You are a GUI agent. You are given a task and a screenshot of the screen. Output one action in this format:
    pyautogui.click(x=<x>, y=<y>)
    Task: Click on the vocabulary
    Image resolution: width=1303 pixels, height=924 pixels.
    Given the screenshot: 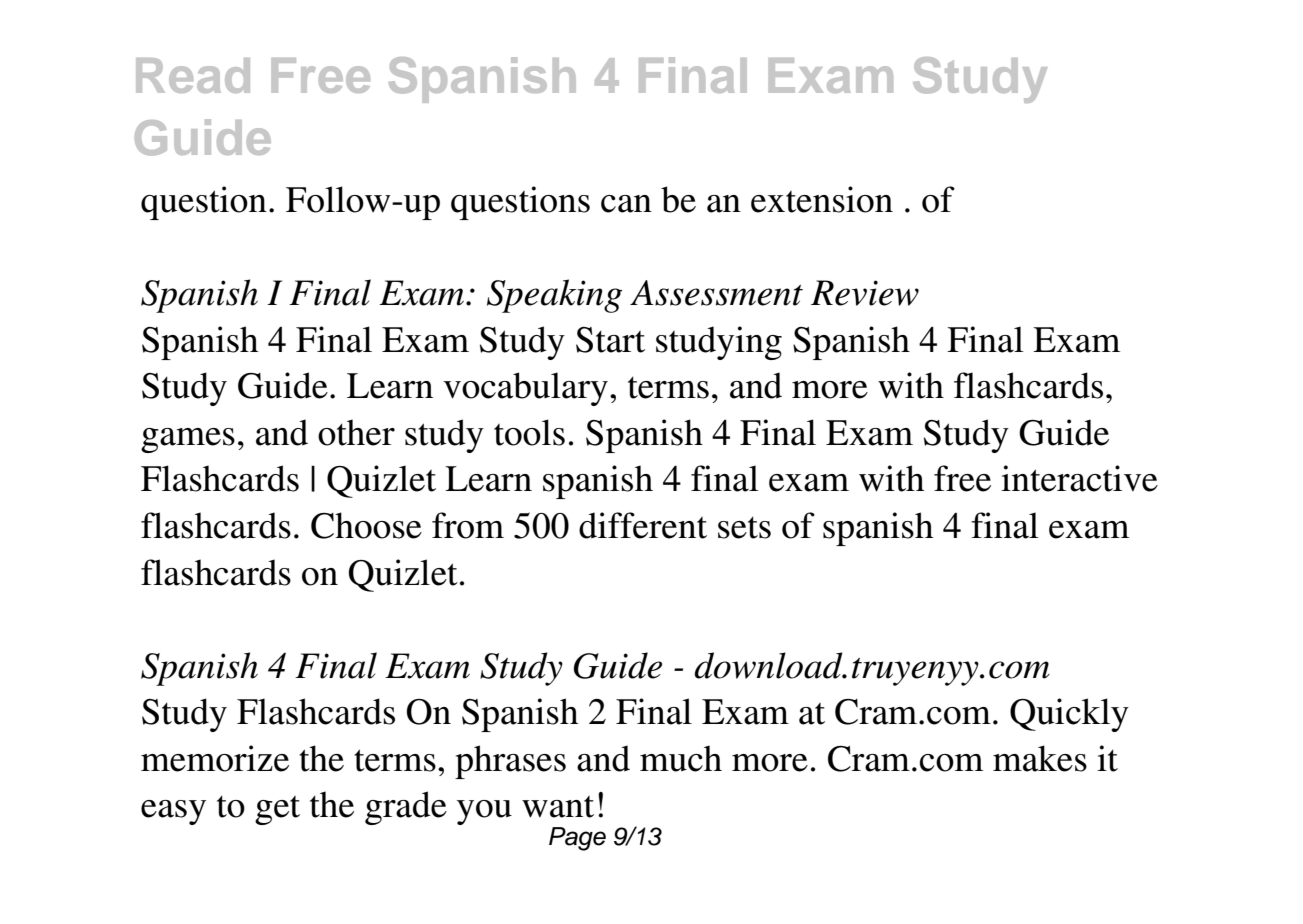 What is the action you would take?
    pyautogui.click(x=525, y=389)
